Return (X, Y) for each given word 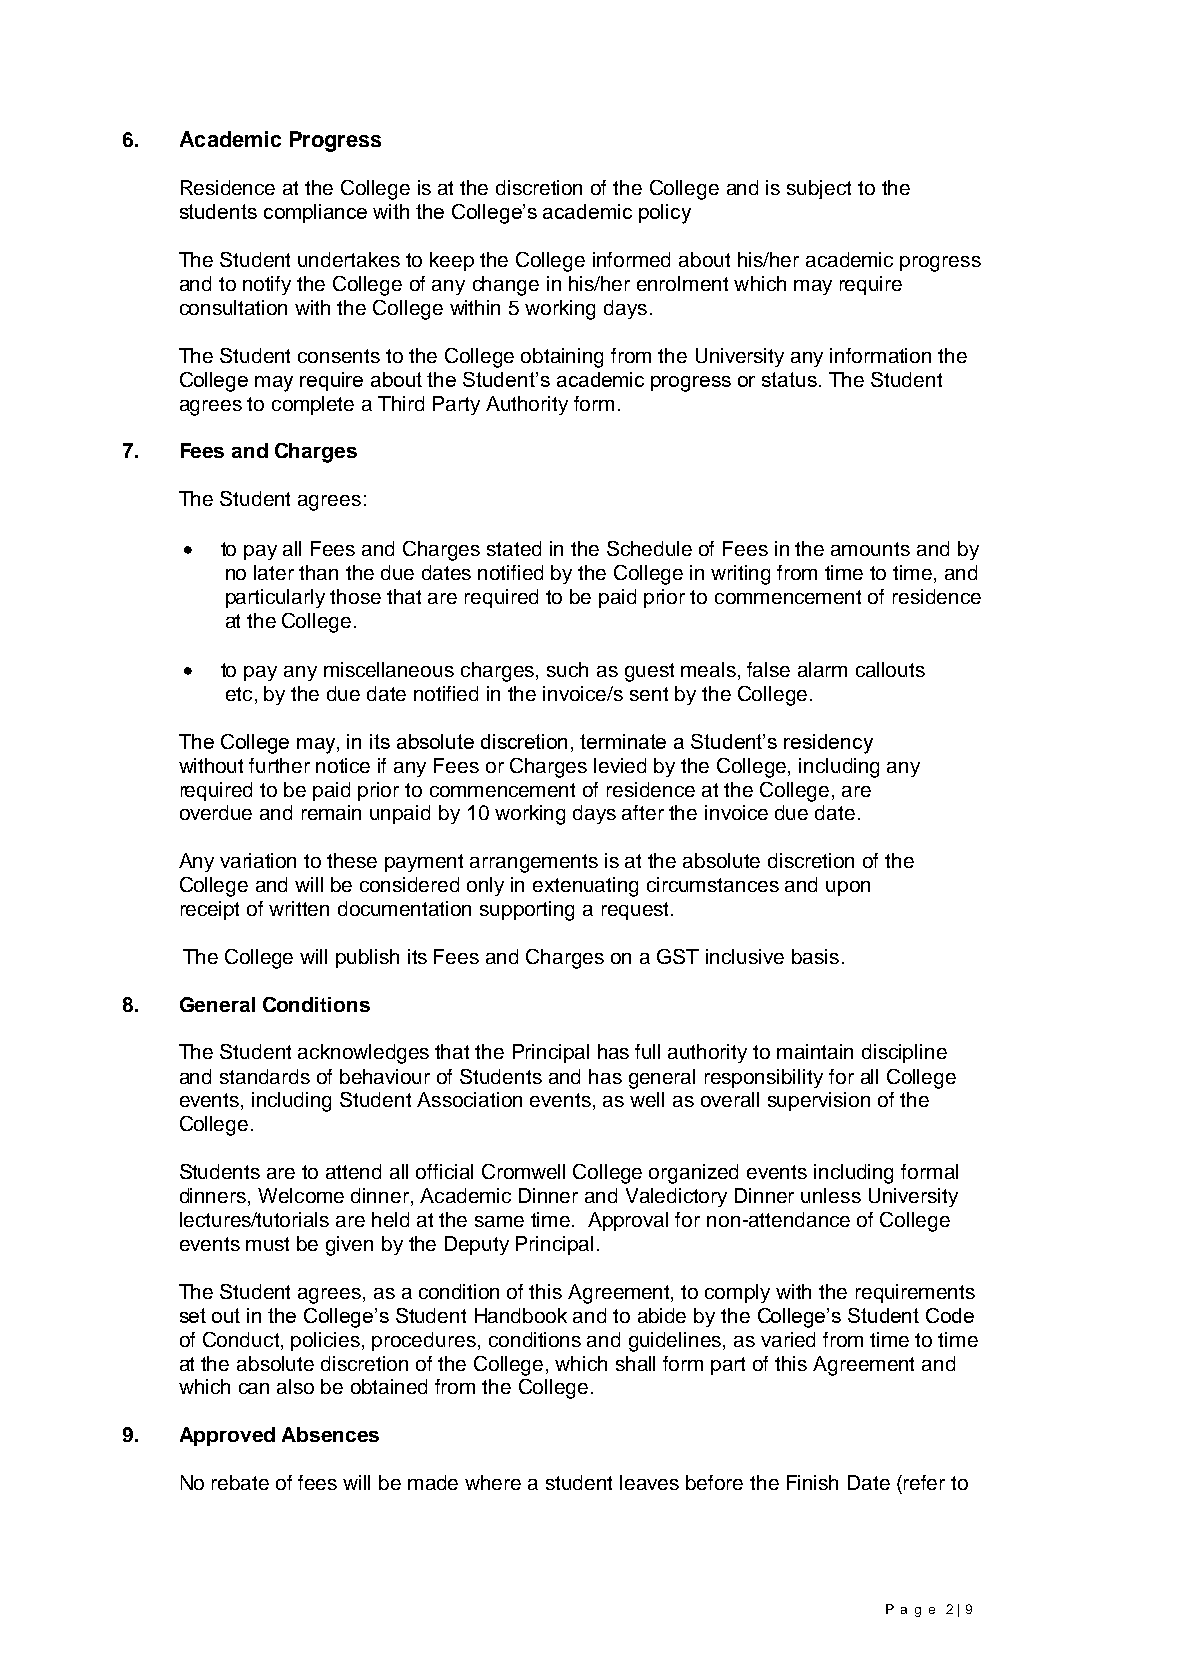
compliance (315, 213)
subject (819, 189)
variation (258, 860)
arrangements (534, 863)
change (506, 286)
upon (848, 888)
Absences (330, 1434)
